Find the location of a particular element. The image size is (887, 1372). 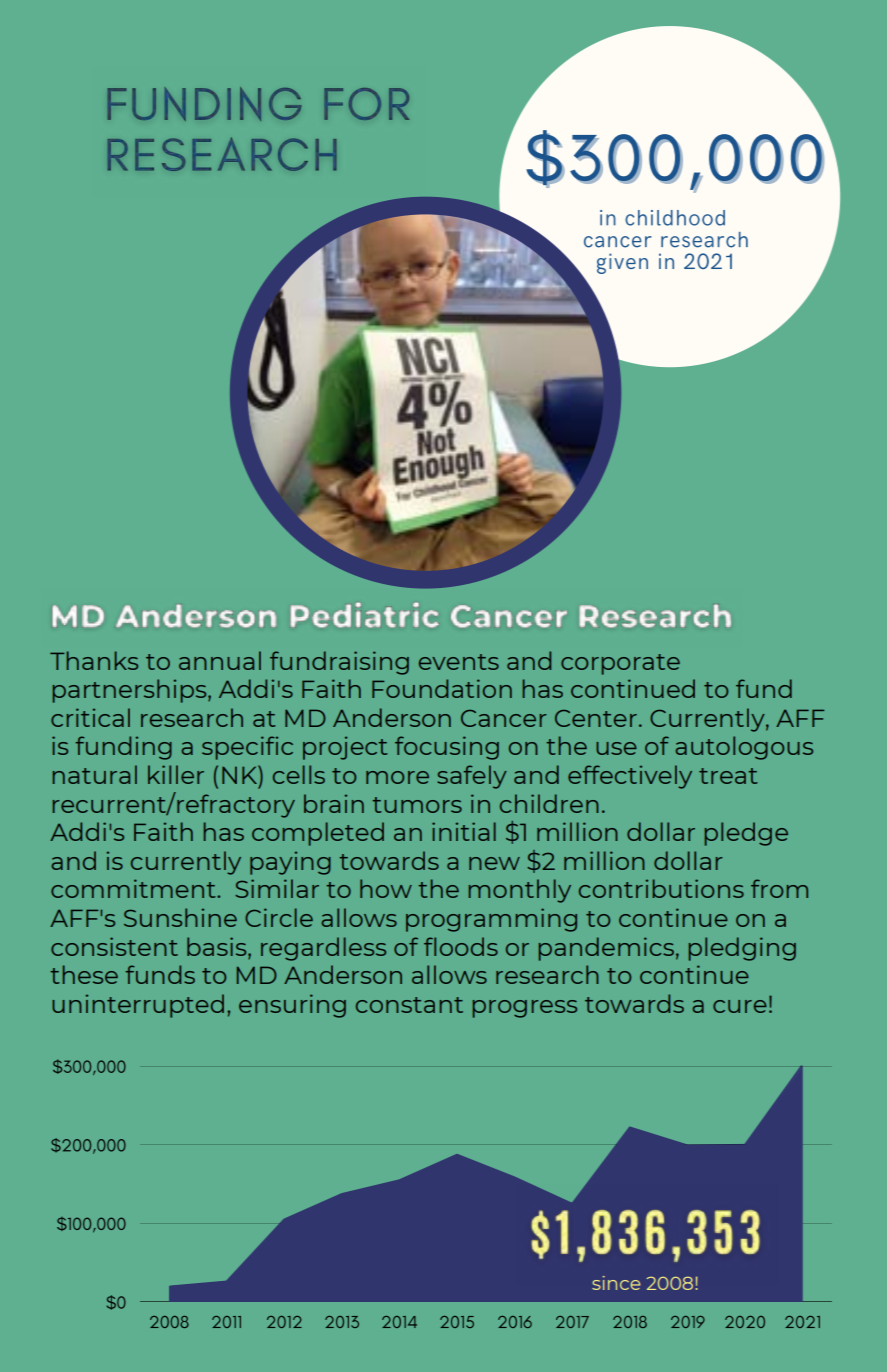

events is located at coordinates (459, 662).
